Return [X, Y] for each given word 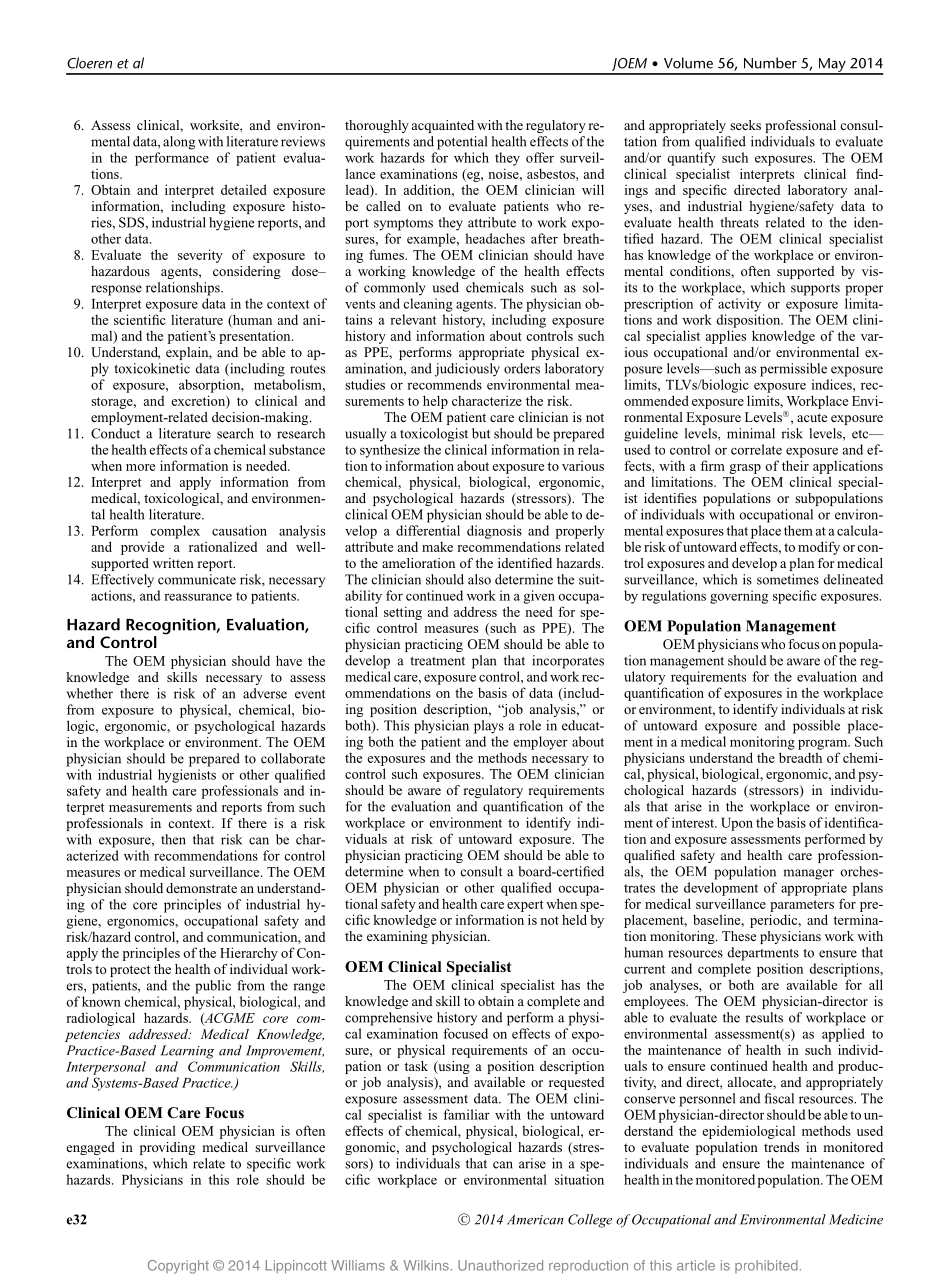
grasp [745, 469]
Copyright [178, 1267]
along [179, 143]
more [140, 467]
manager [808, 874]
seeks [745, 125]
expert [525, 906]
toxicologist [434, 435]
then [173, 839]
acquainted [443, 126]
